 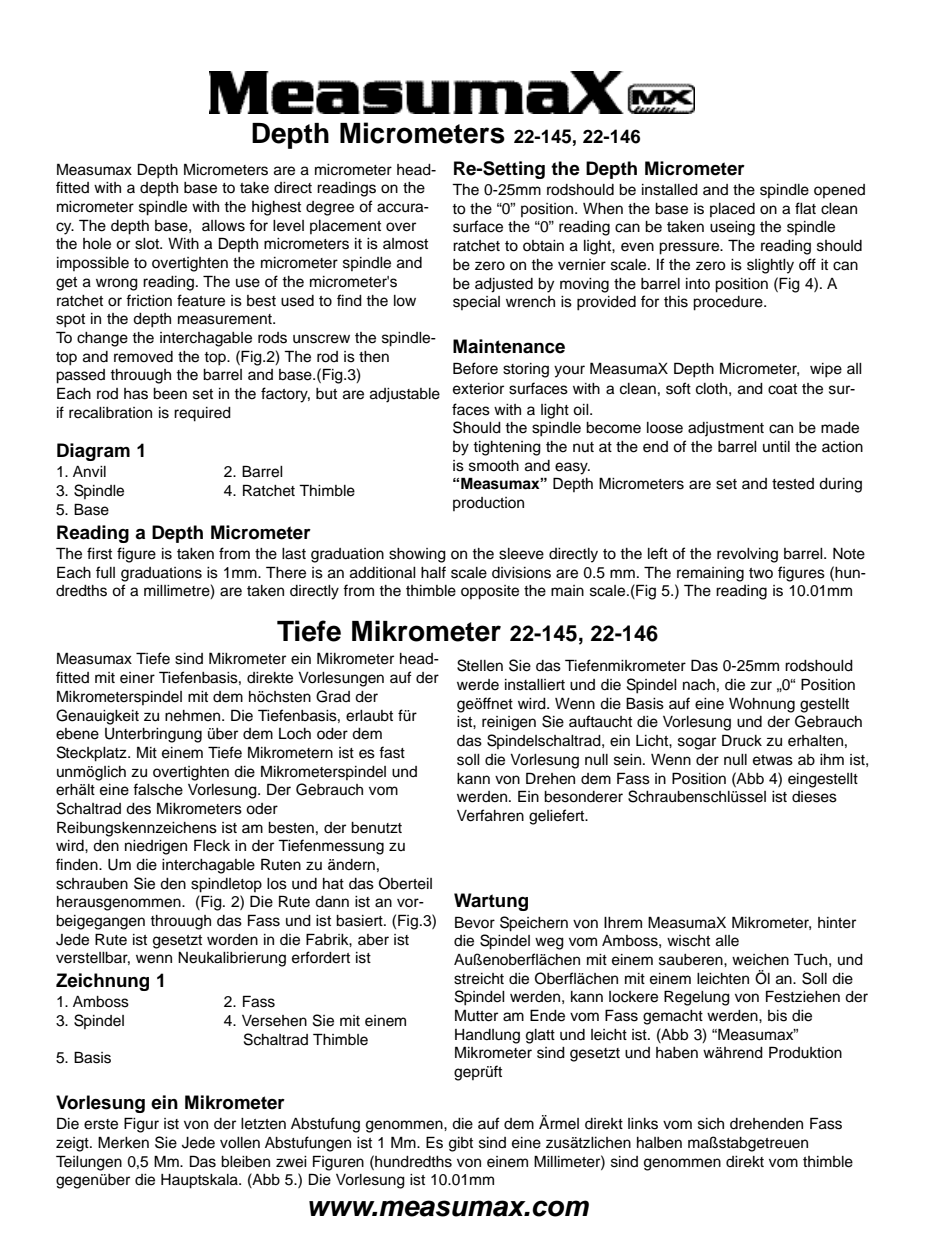 I want to click on worden, so click(x=232, y=940).
